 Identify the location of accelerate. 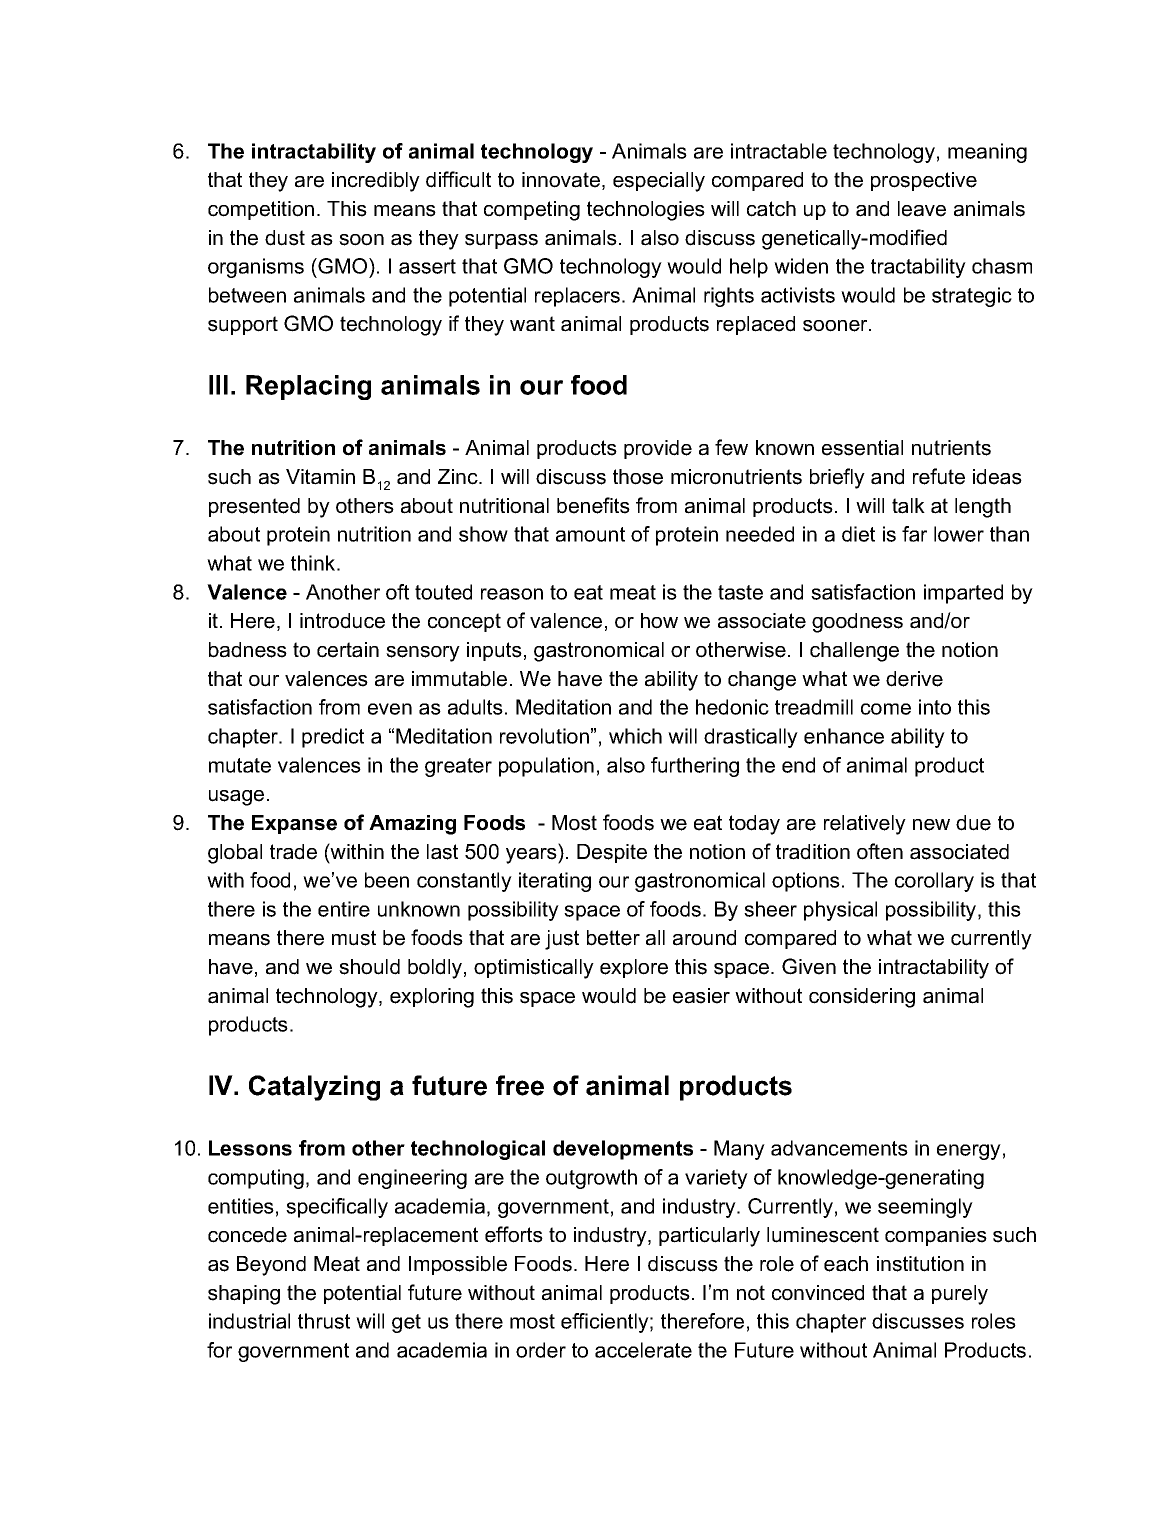
(643, 1350).
